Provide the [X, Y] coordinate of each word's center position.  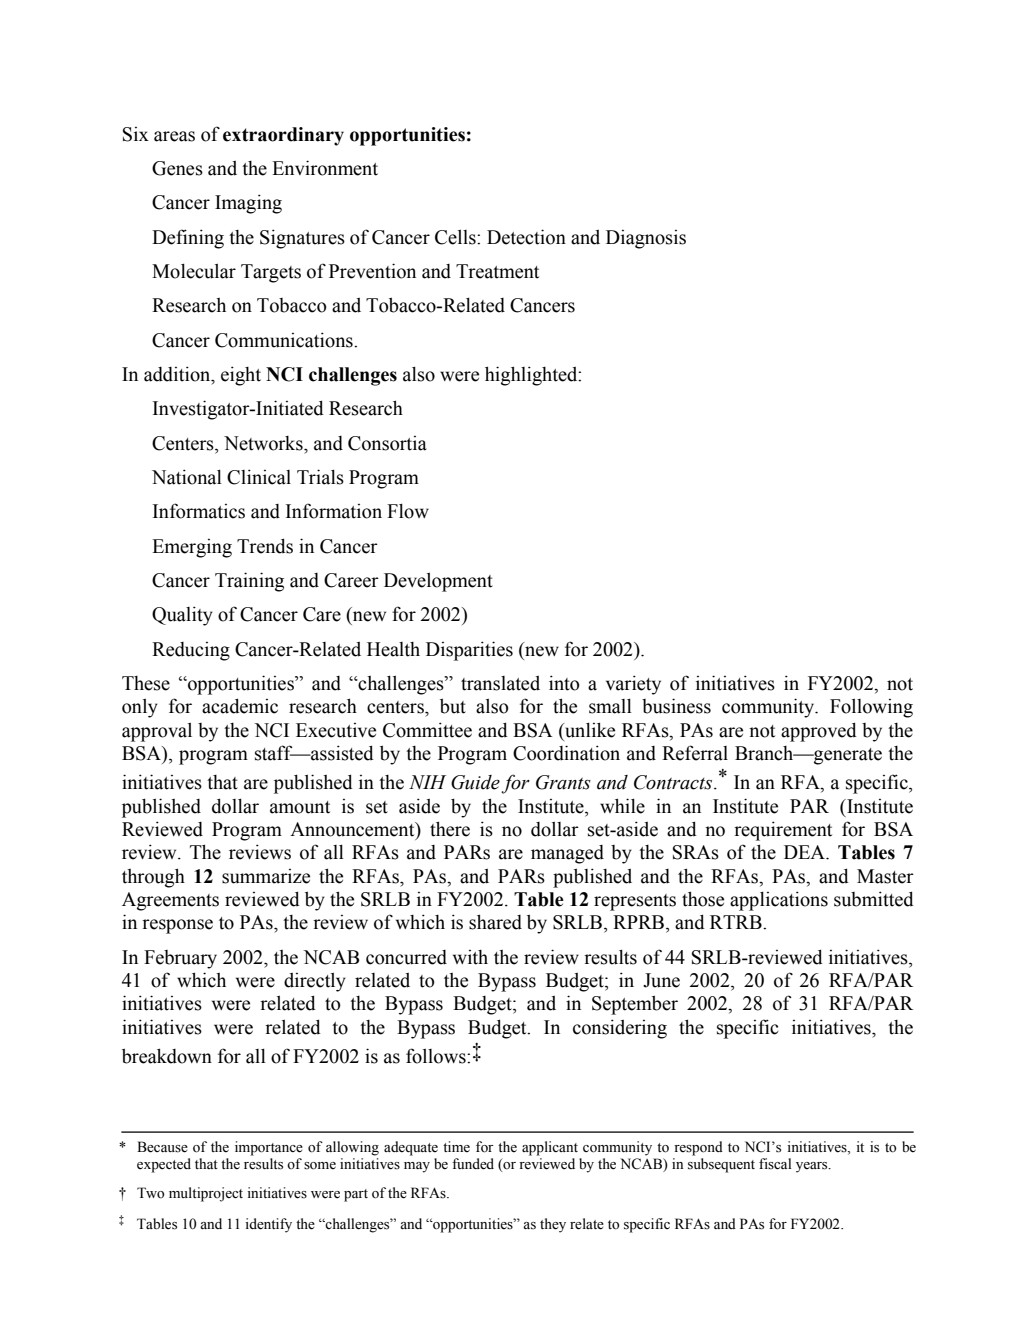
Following [871, 708]
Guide [475, 782]
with [470, 957]
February [180, 959]
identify [269, 1225]
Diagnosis [646, 239]
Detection [526, 237]
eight [241, 376]
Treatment [497, 271]
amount [300, 807]
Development [438, 582]
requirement [783, 831]
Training [249, 582]
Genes [177, 168]
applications [779, 901]
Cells [456, 237]
